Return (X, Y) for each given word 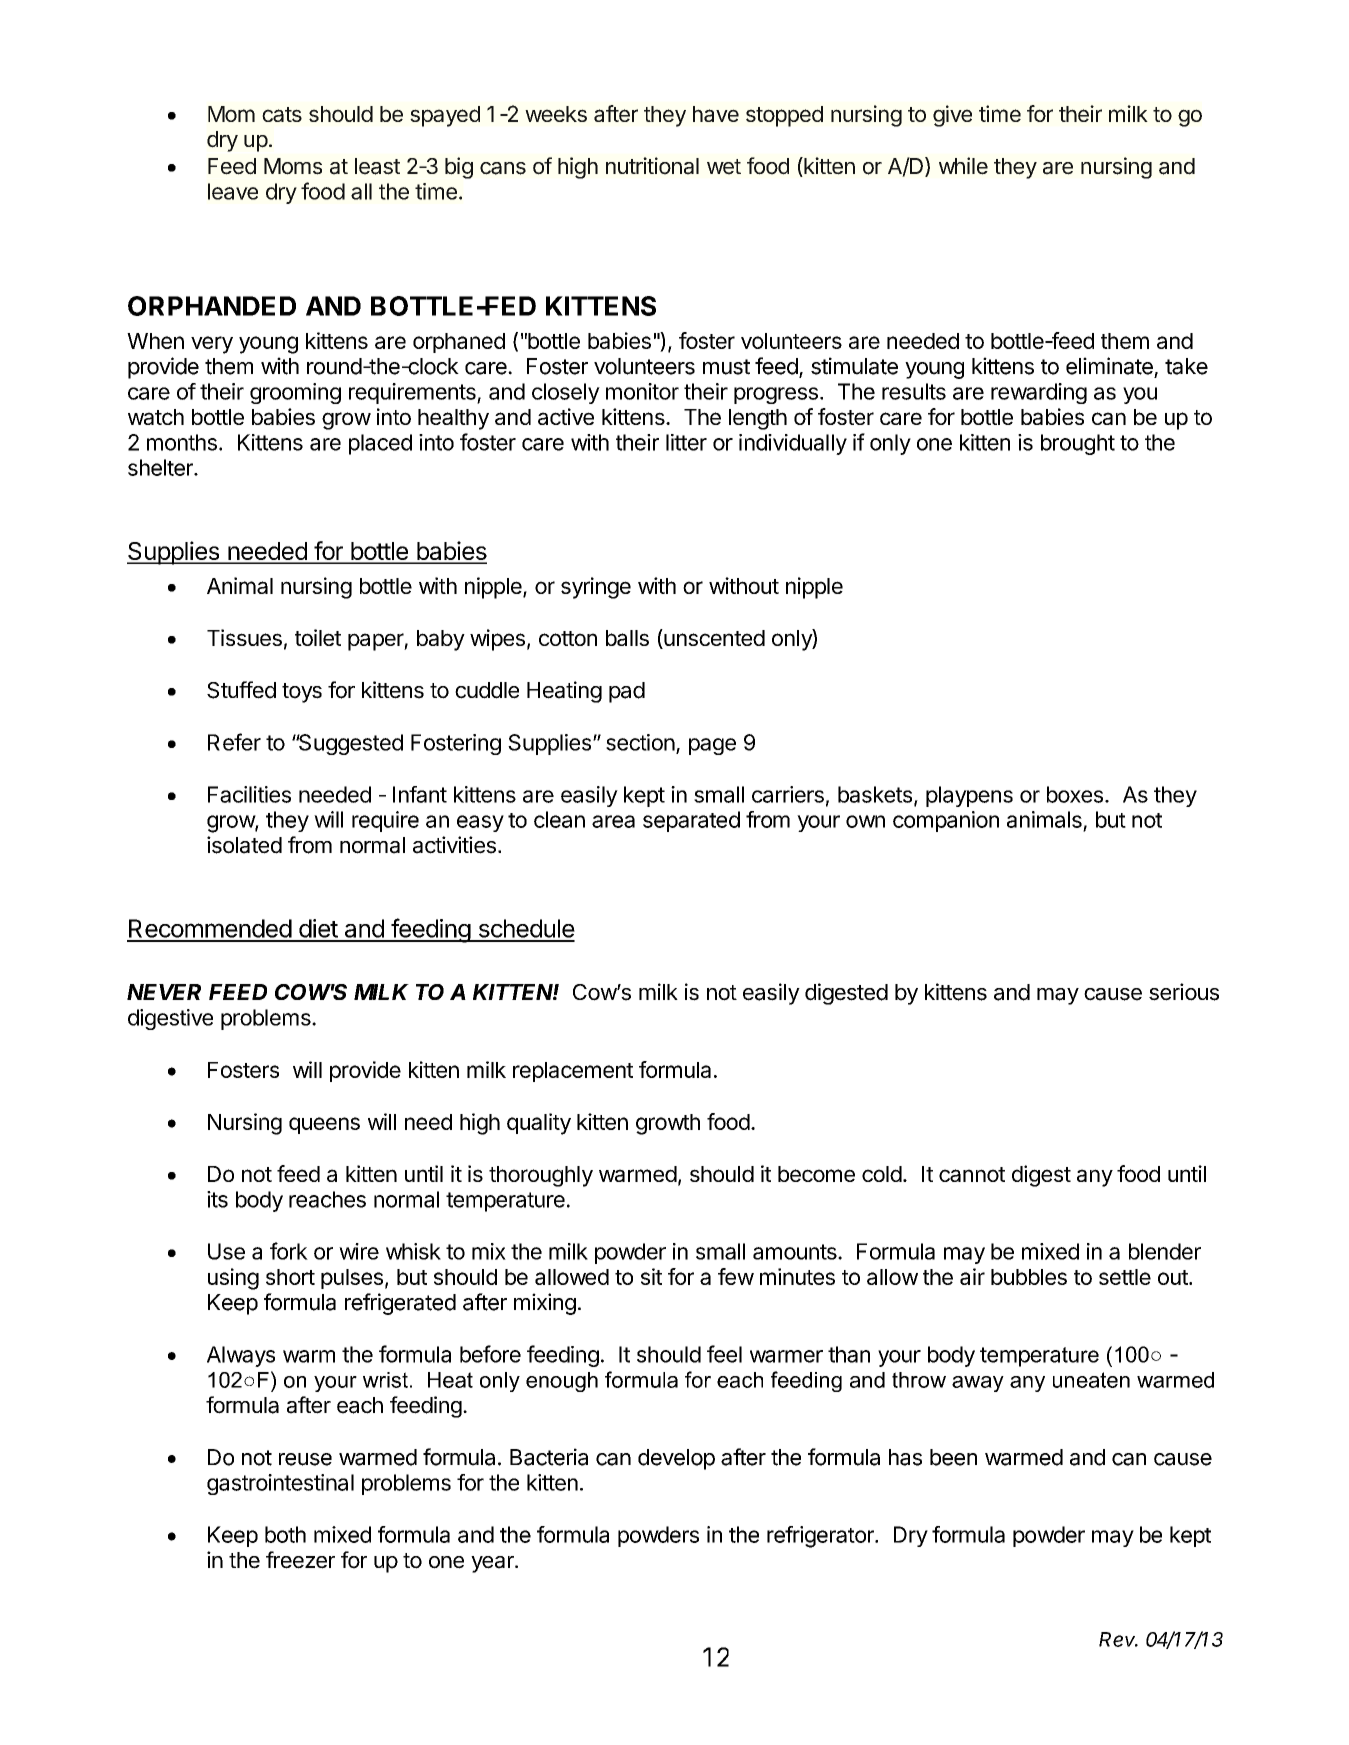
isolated (244, 845)
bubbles (1029, 1277)
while (963, 166)
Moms (293, 166)
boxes (1075, 794)
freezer (300, 1560)
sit (651, 1276)
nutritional (652, 166)
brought (1078, 444)
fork (289, 1251)
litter (686, 442)
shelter (161, 467)
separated (691, 821)
